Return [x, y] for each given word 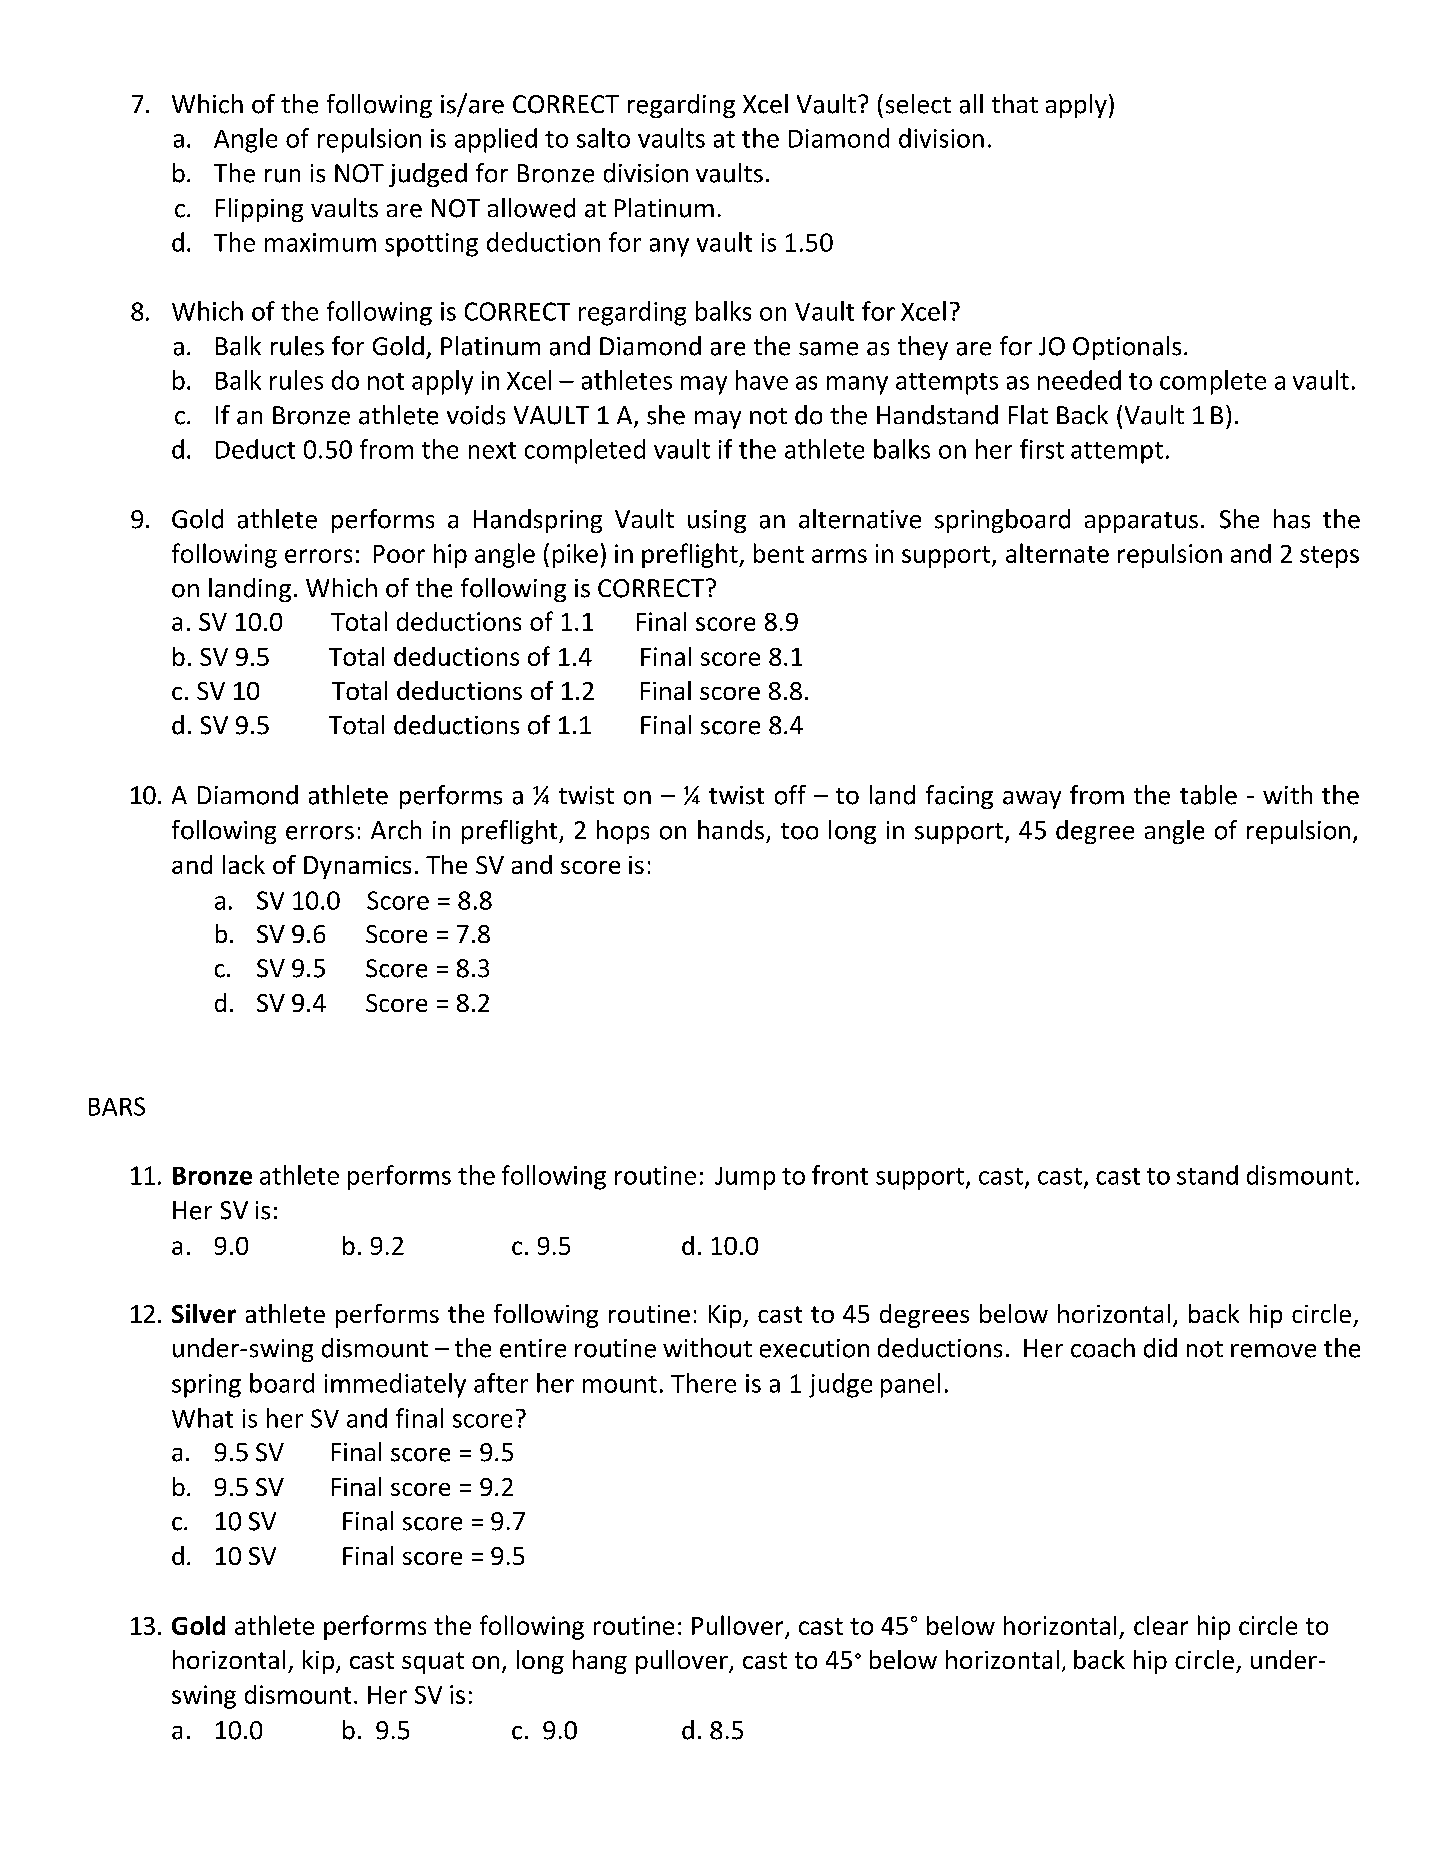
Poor [399, 554]
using [717, 521]
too [799, 831]
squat [433, 1663]
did [1160, 1348]
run [282, 176]
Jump [745, 1178]
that [1015, 103]
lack [244, 864]
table [1208, 795]
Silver [204, 1313]
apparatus [1141, 522]
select [918, 104]
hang [600, 1662]
